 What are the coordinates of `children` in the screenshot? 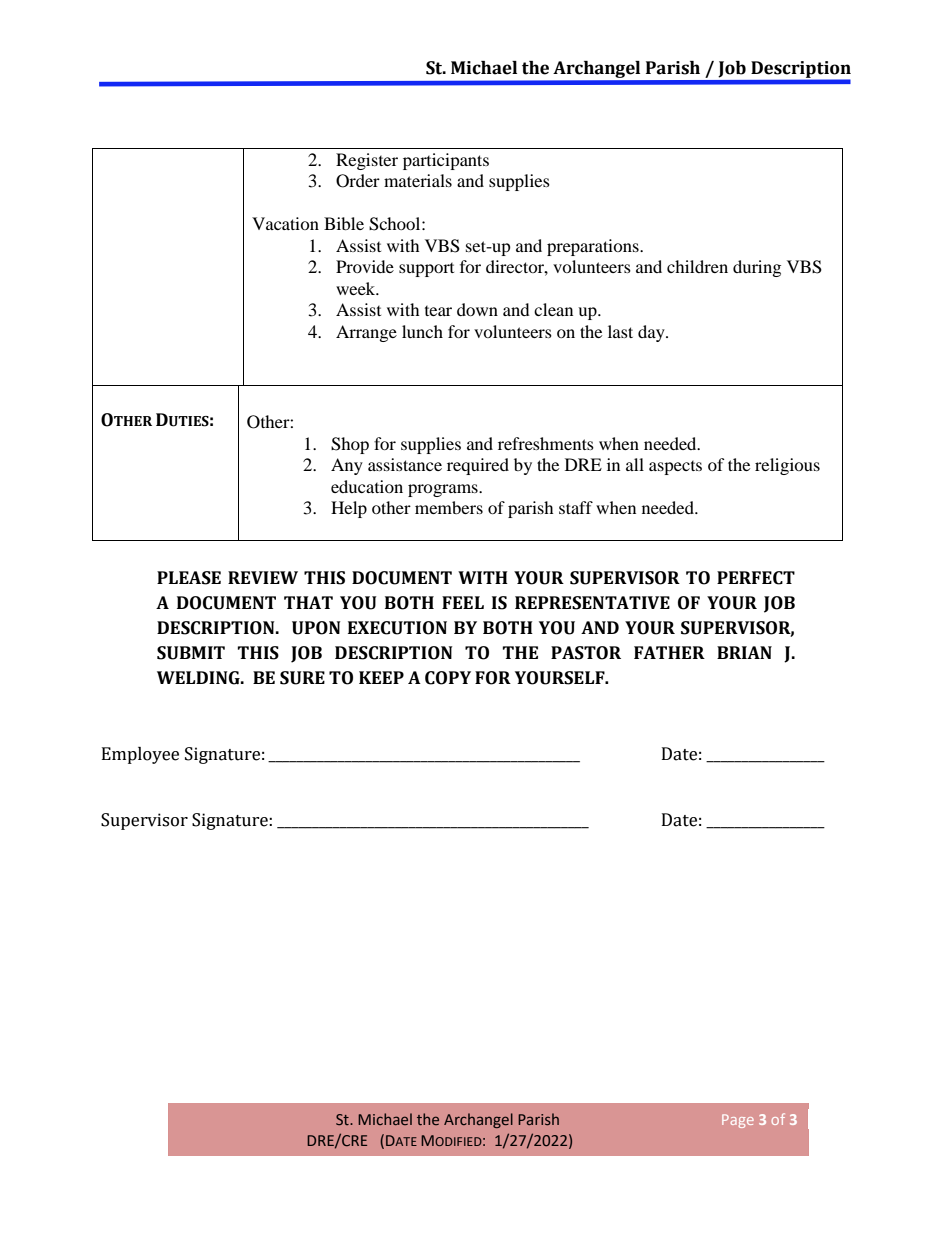 It's located at (697, 266).
